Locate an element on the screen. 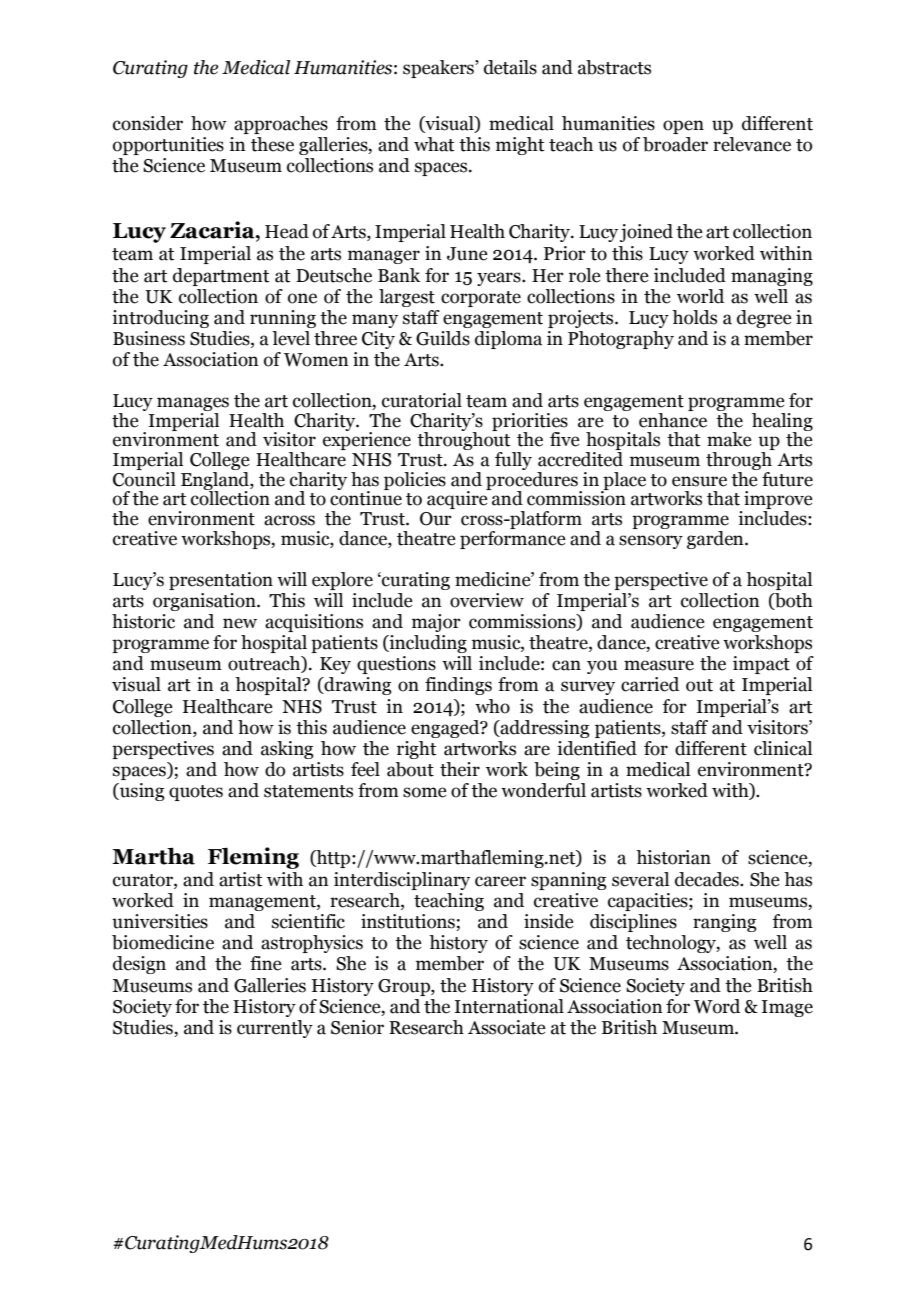  findings is located at coordinates (458, 686).
